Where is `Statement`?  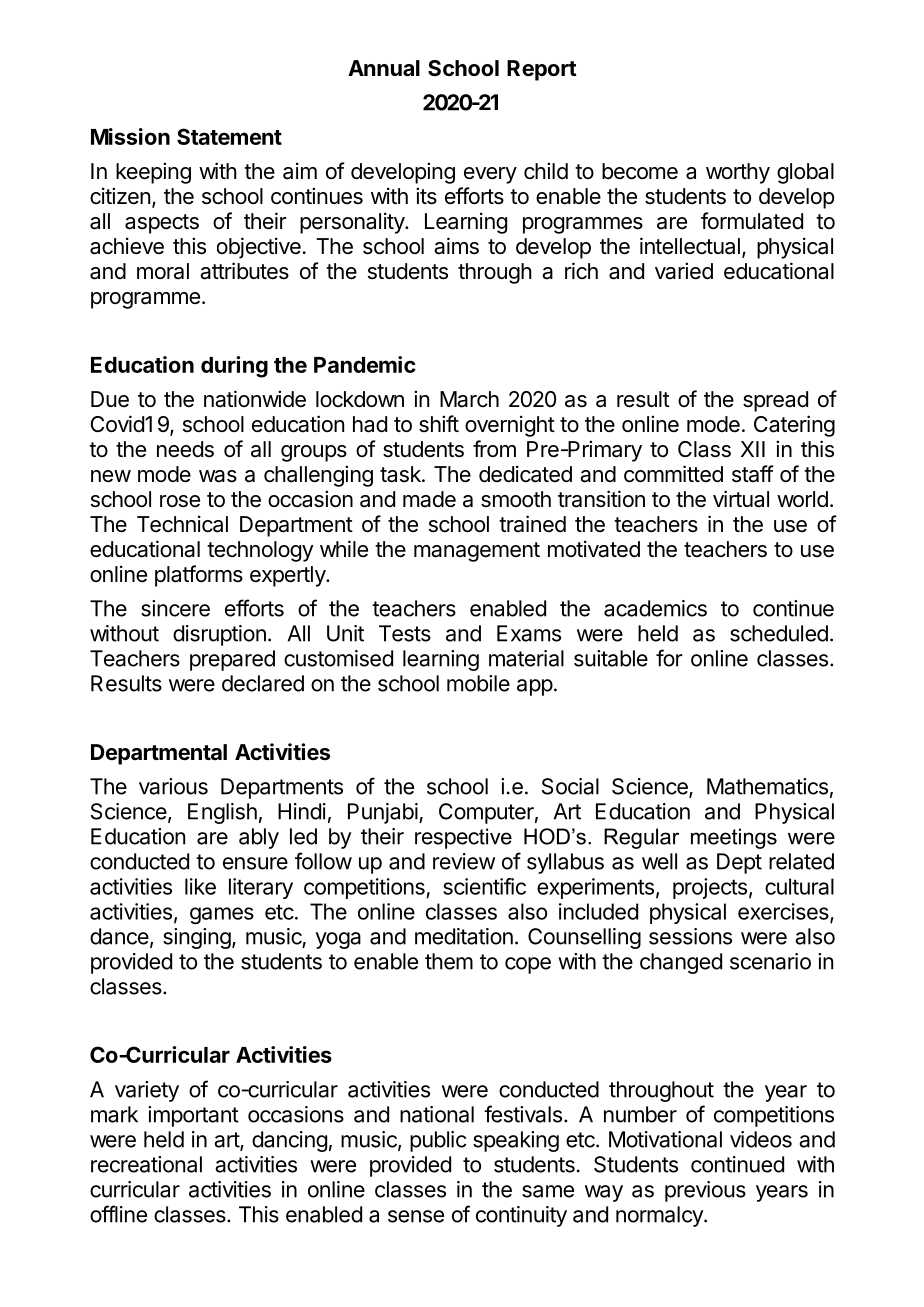 Statement is located at coordinates (229, 136).
